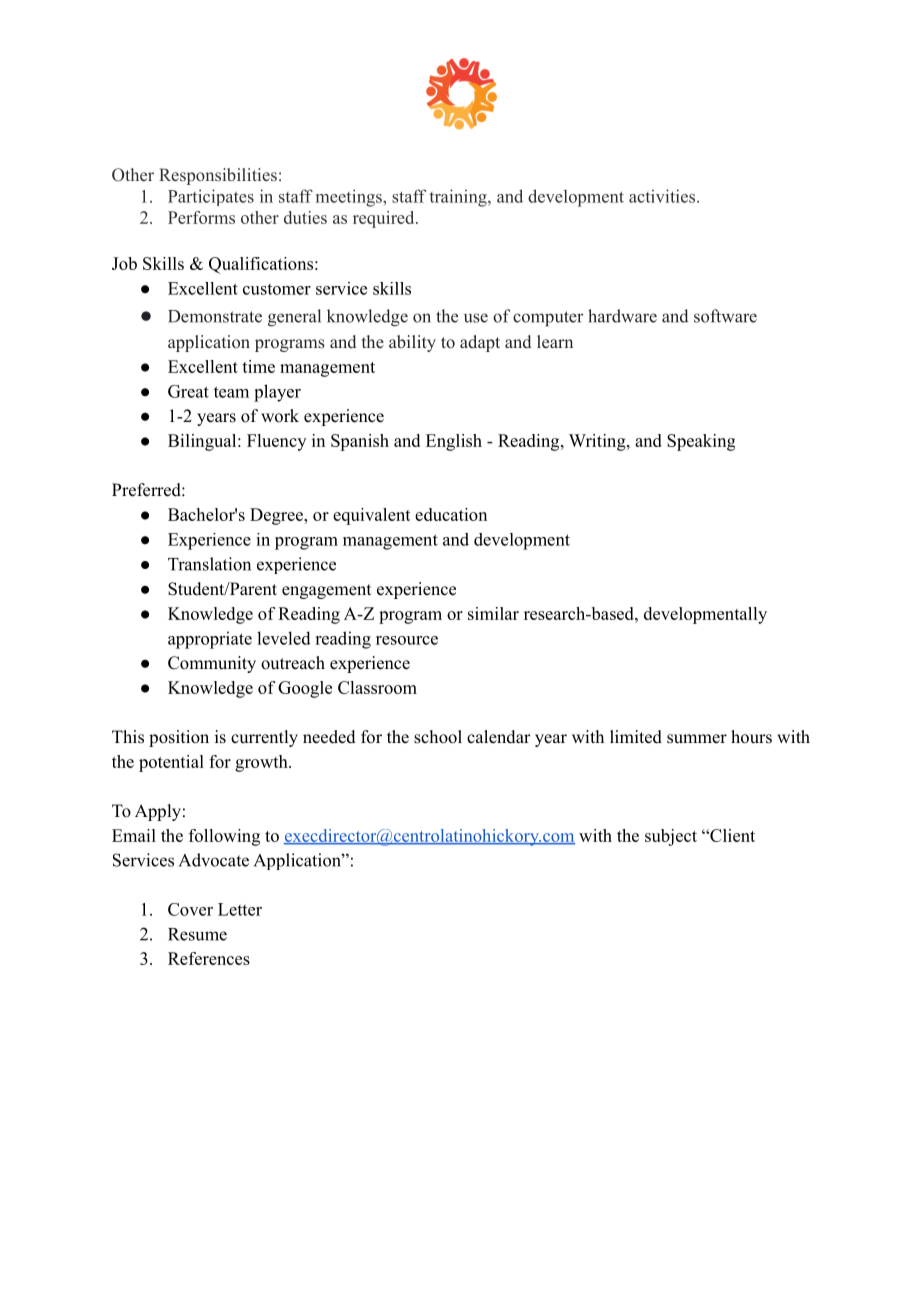 This screenshot has width=924, height=1307. Describe the element at coordinates (209, 564) in the screenshot. I see `Translation` at that location.
